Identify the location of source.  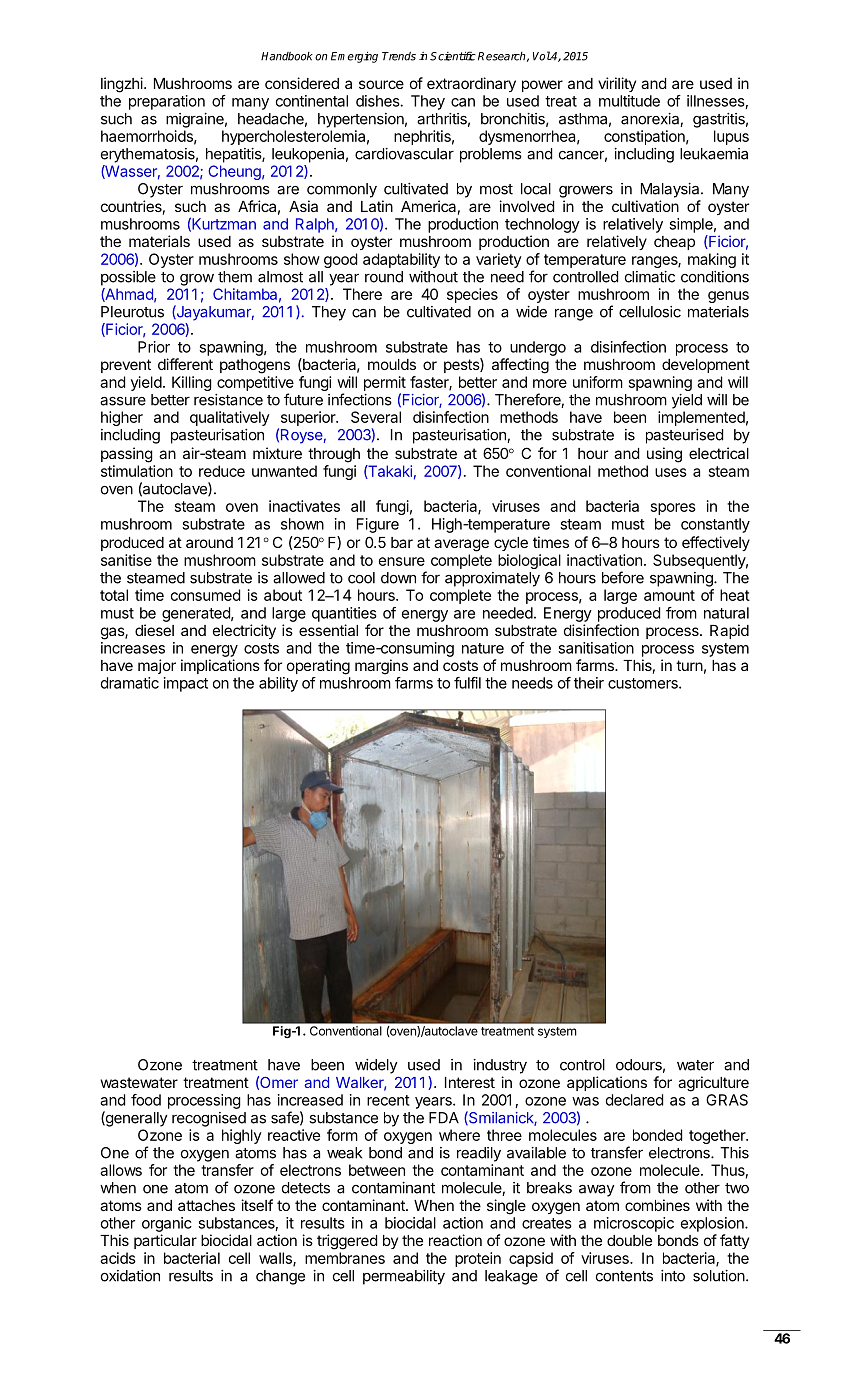
(381, 84).
